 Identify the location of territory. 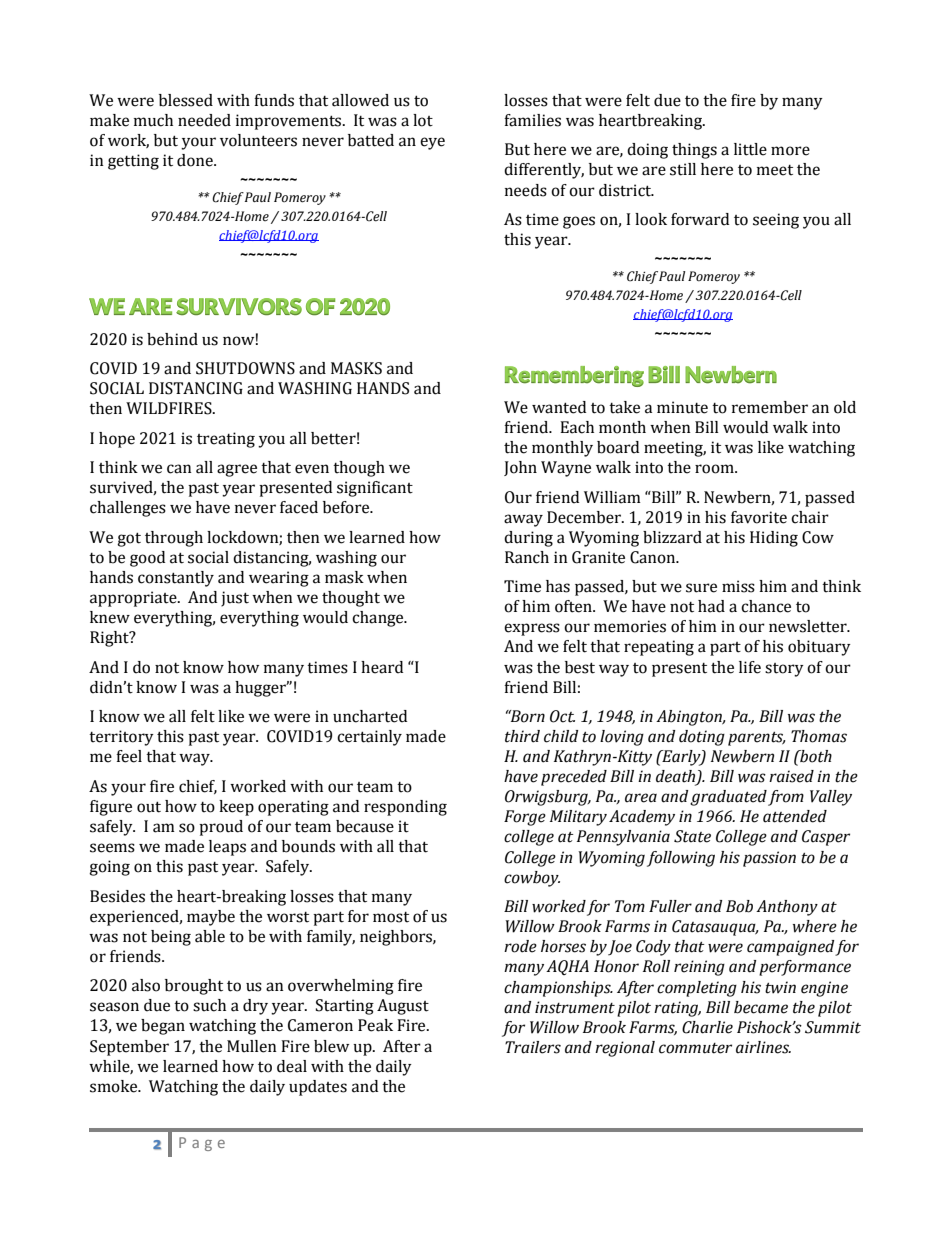
(121, 738).
